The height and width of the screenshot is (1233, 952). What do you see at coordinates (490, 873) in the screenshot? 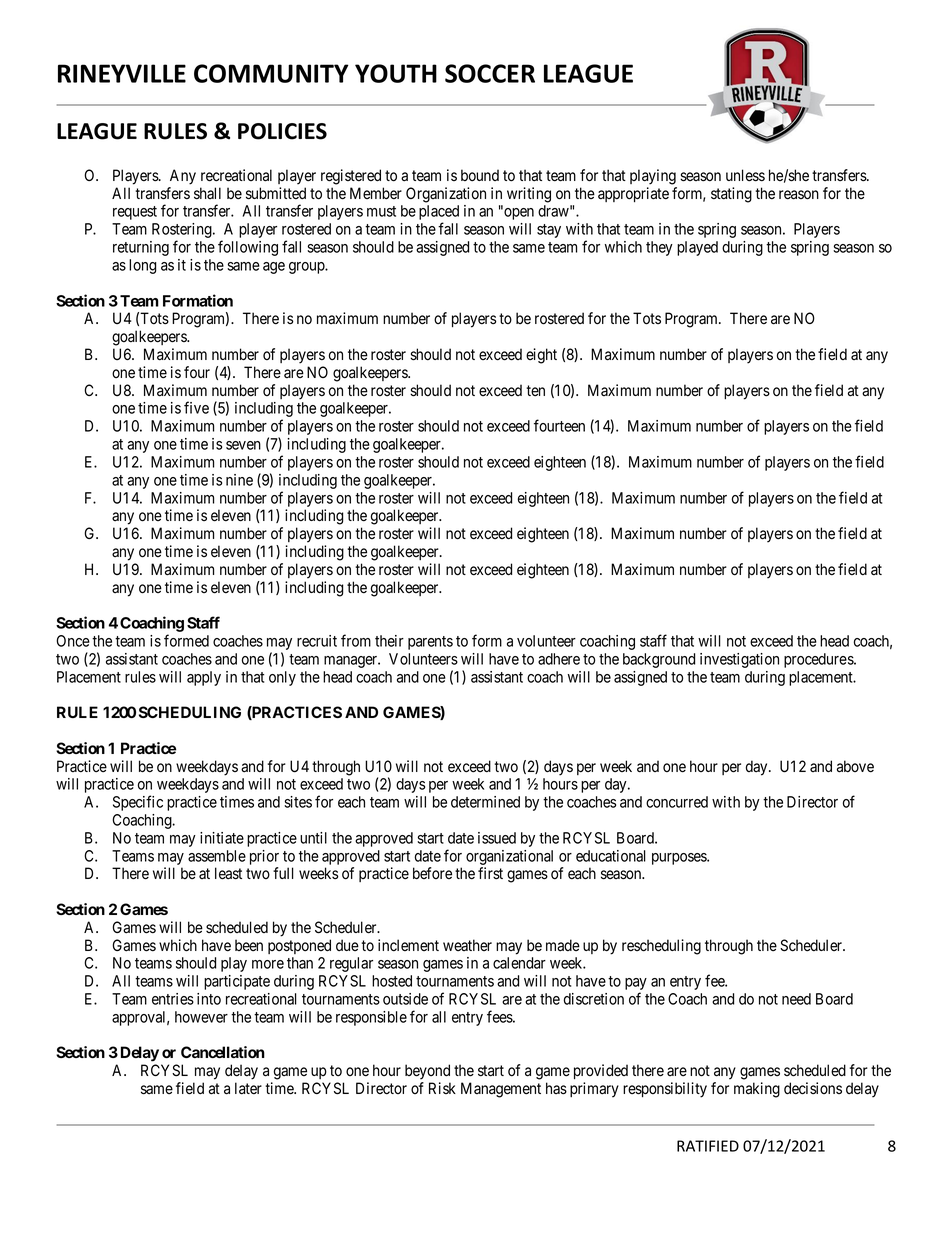
I see `first` at bounding box center [490, 873].
